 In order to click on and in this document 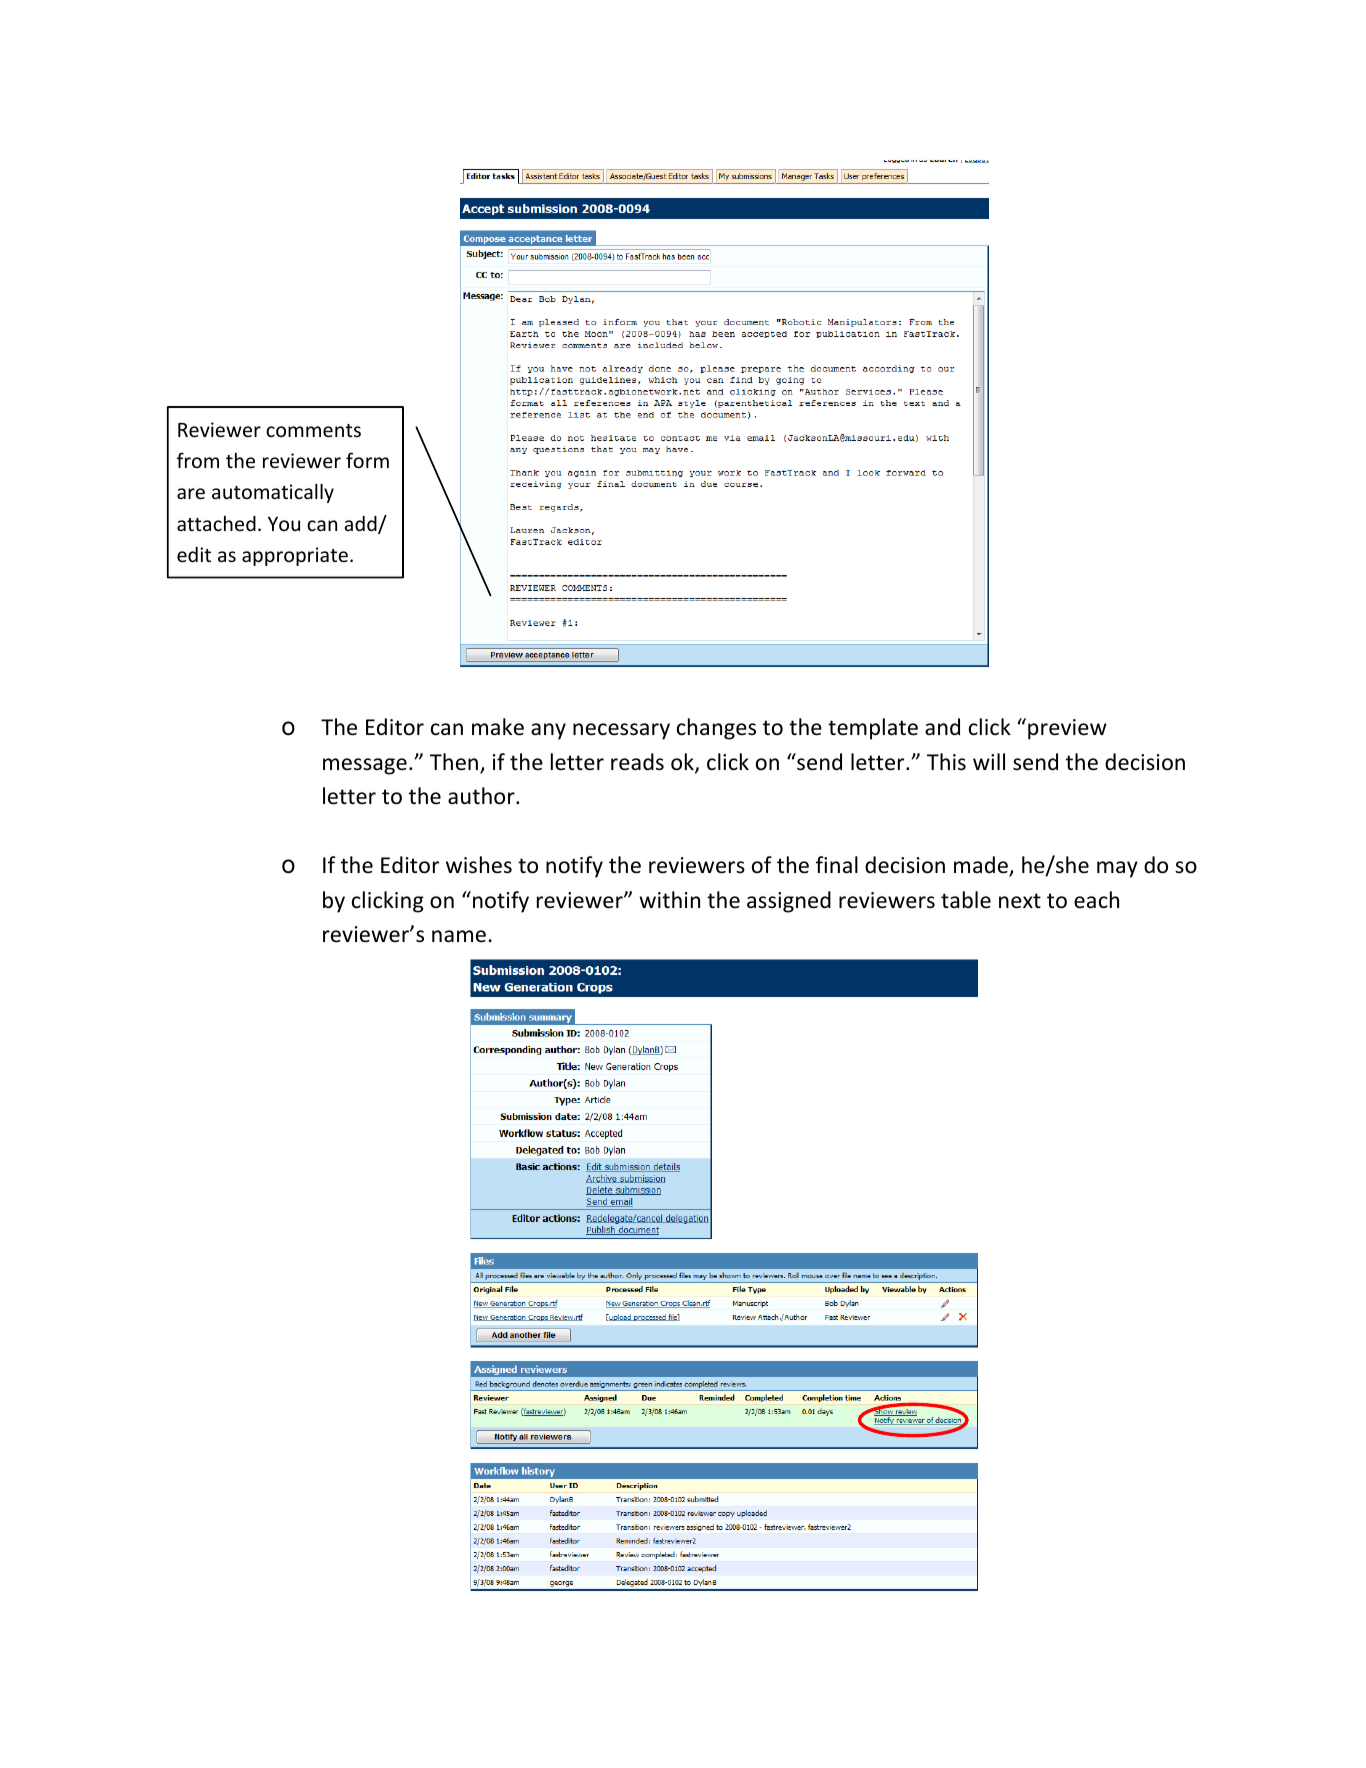, I will do `click(942, 727)`.
